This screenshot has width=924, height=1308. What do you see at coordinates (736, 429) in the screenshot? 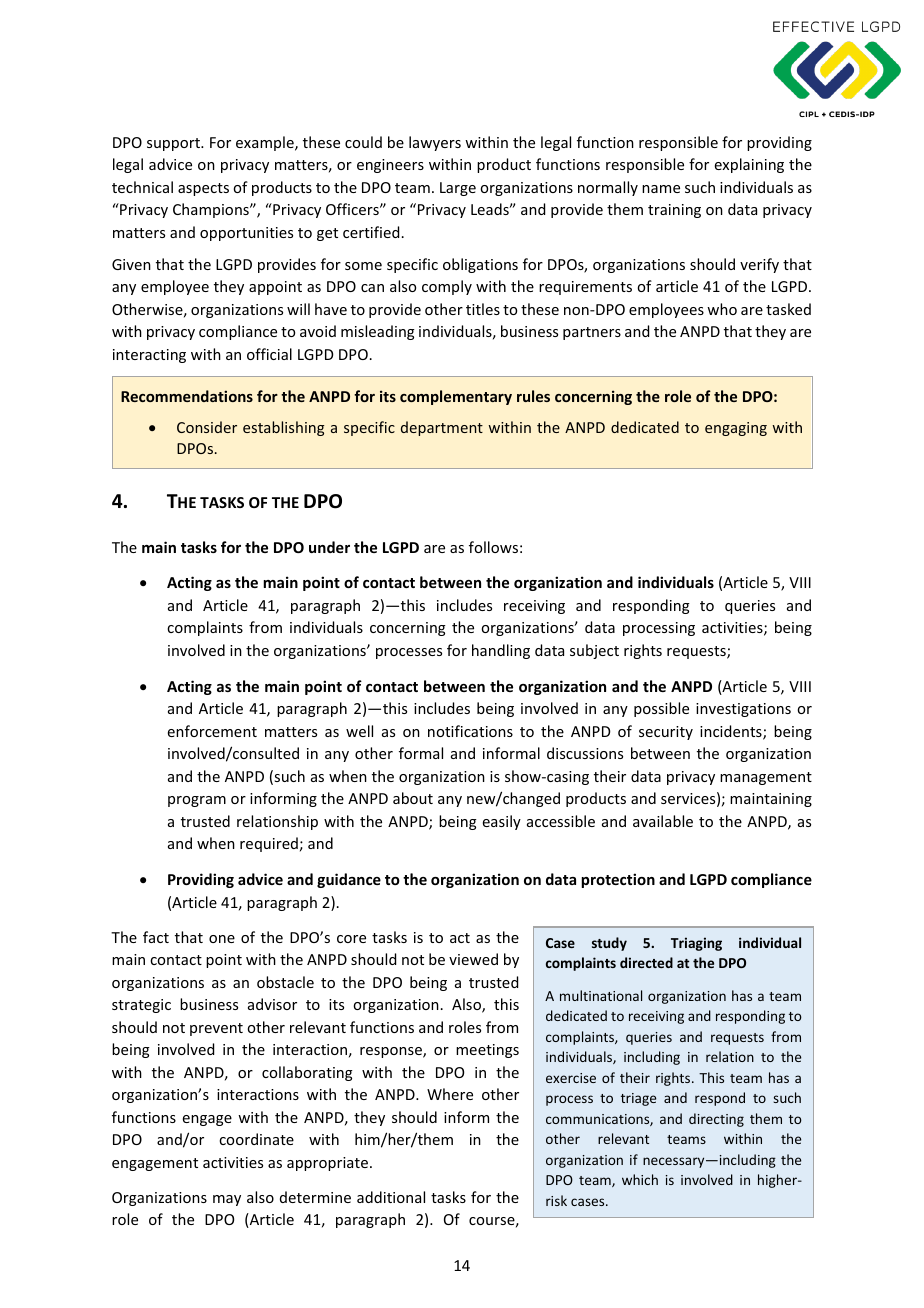
I see `engaging` at bounding box center [736, 429].
